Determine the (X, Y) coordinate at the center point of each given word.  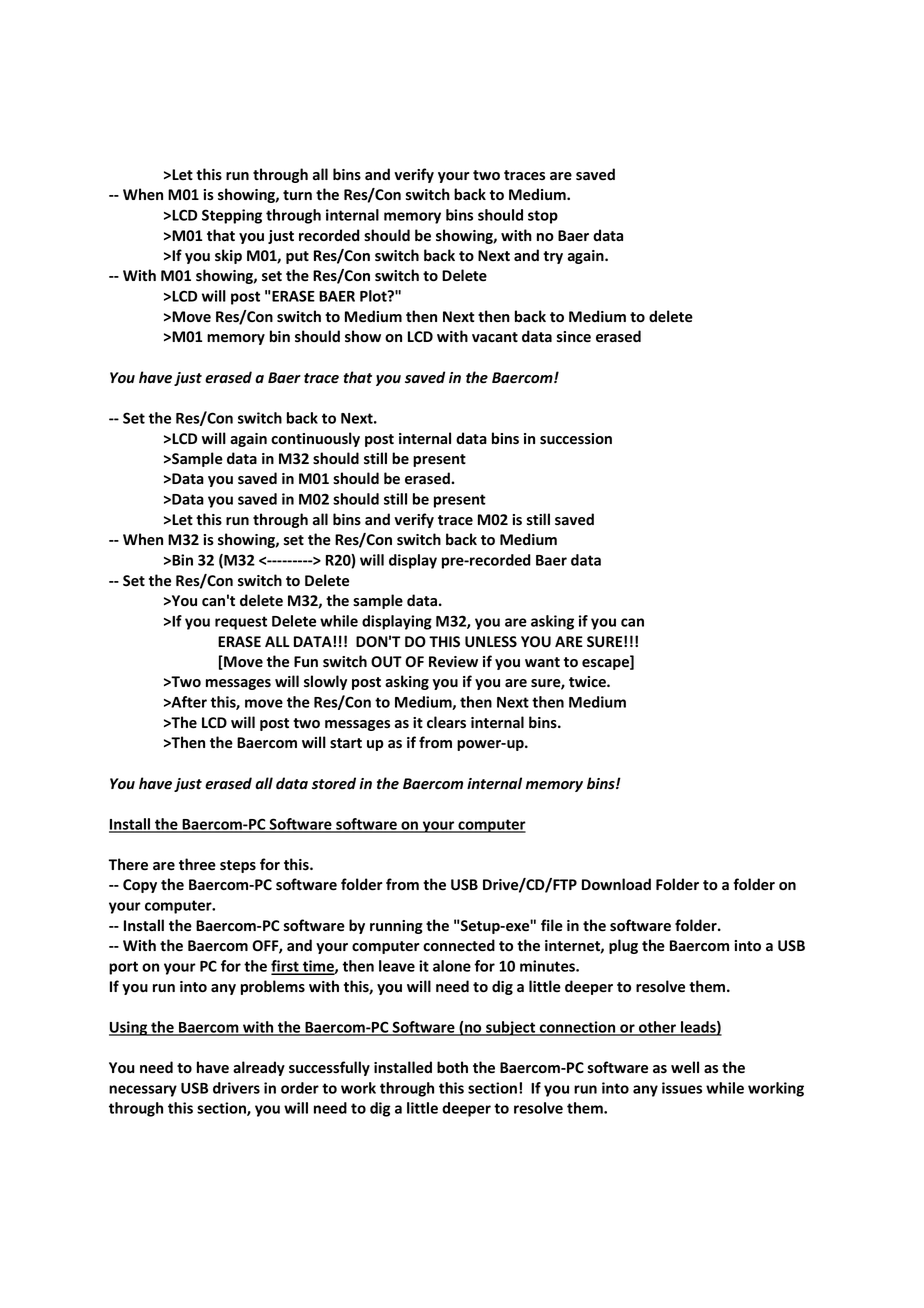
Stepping (232, 216)
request (241, 623)
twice (588, 682)
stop (543, 217)
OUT (386, 662)
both (452, 1067)
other (657, 1028)
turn (297, 195)
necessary (143, 1091)
